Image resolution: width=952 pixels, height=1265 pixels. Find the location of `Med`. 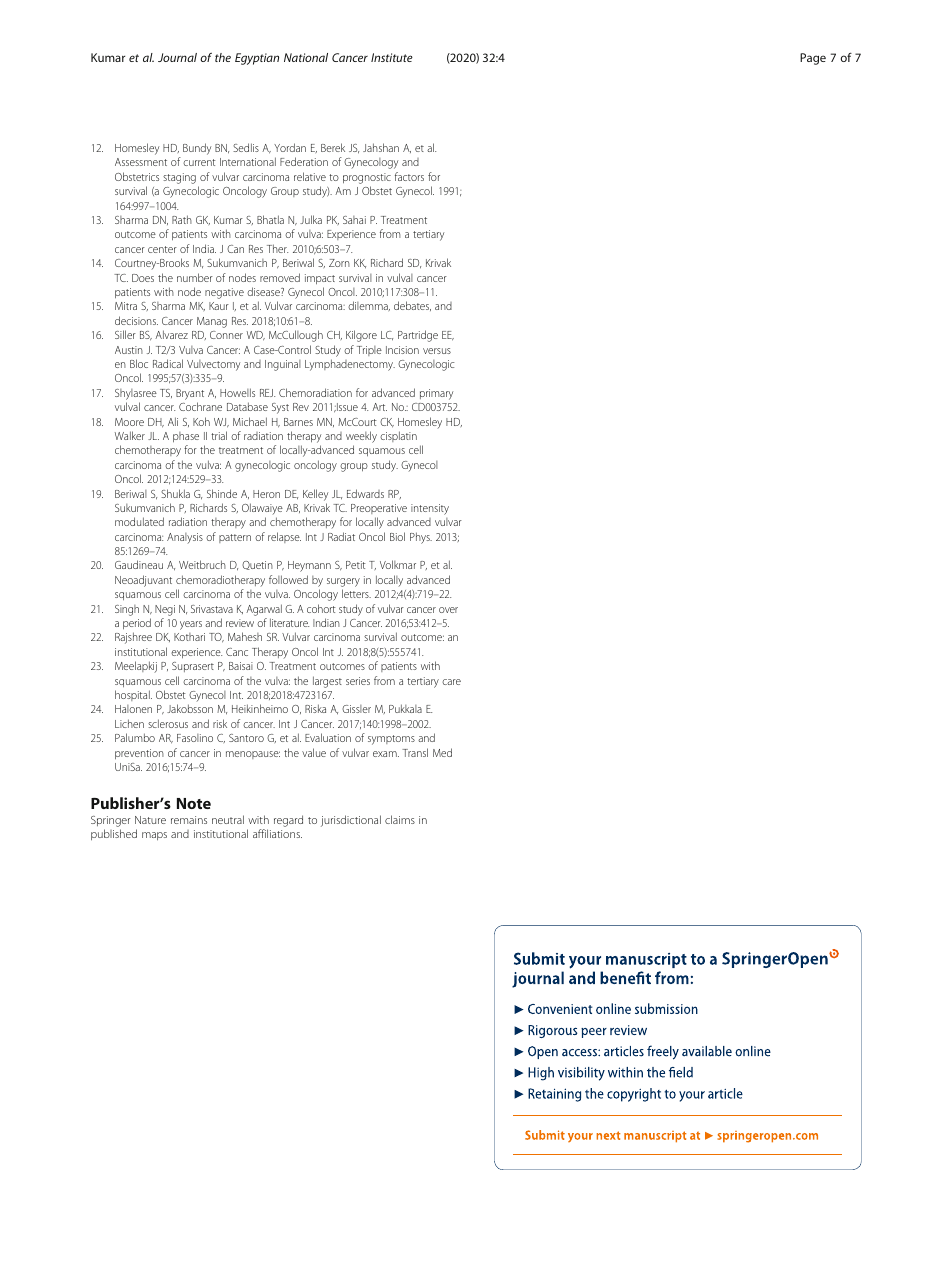

Med is located at coordinates (442, 752).
